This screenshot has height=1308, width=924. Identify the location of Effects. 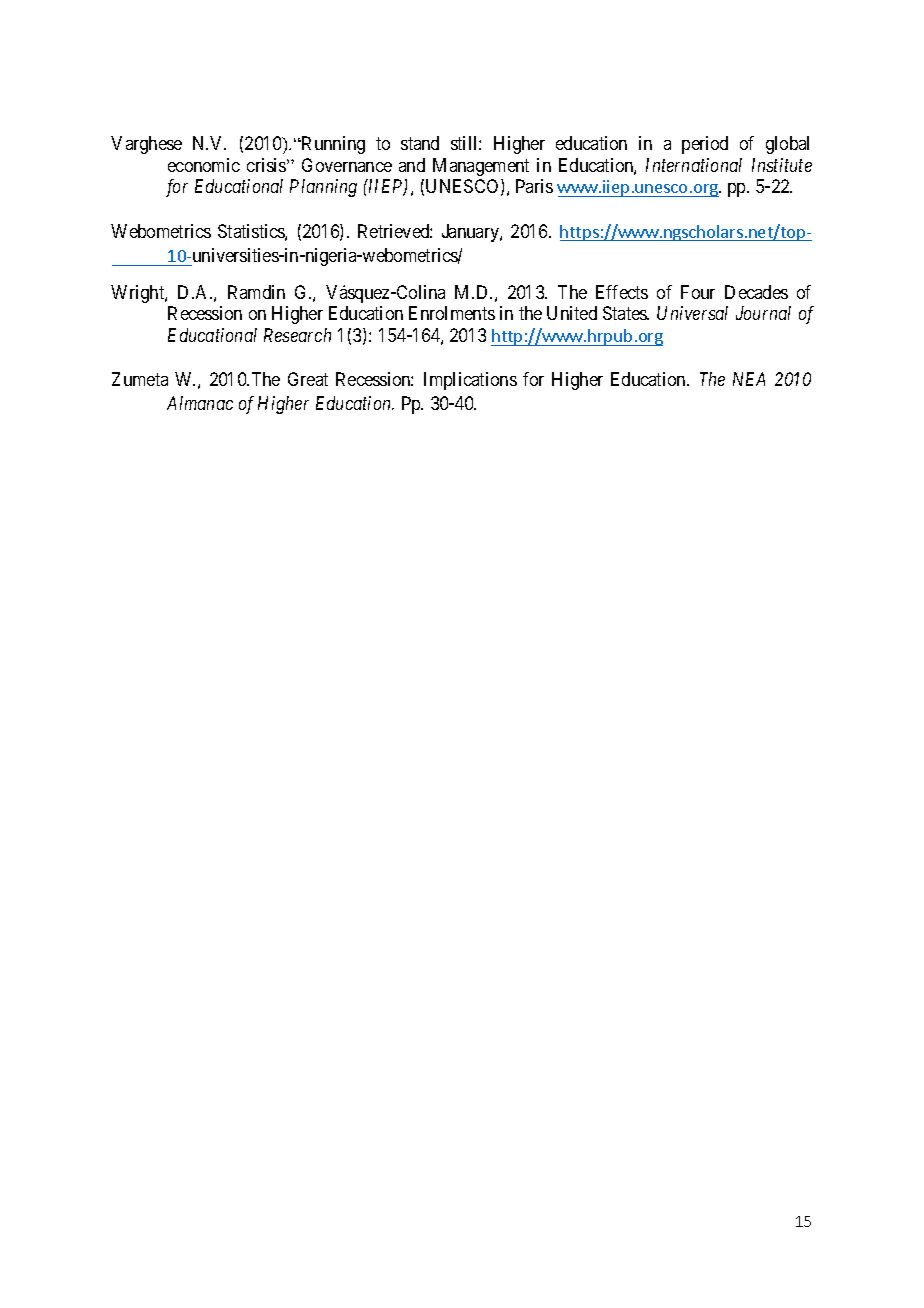
(622, 292).
